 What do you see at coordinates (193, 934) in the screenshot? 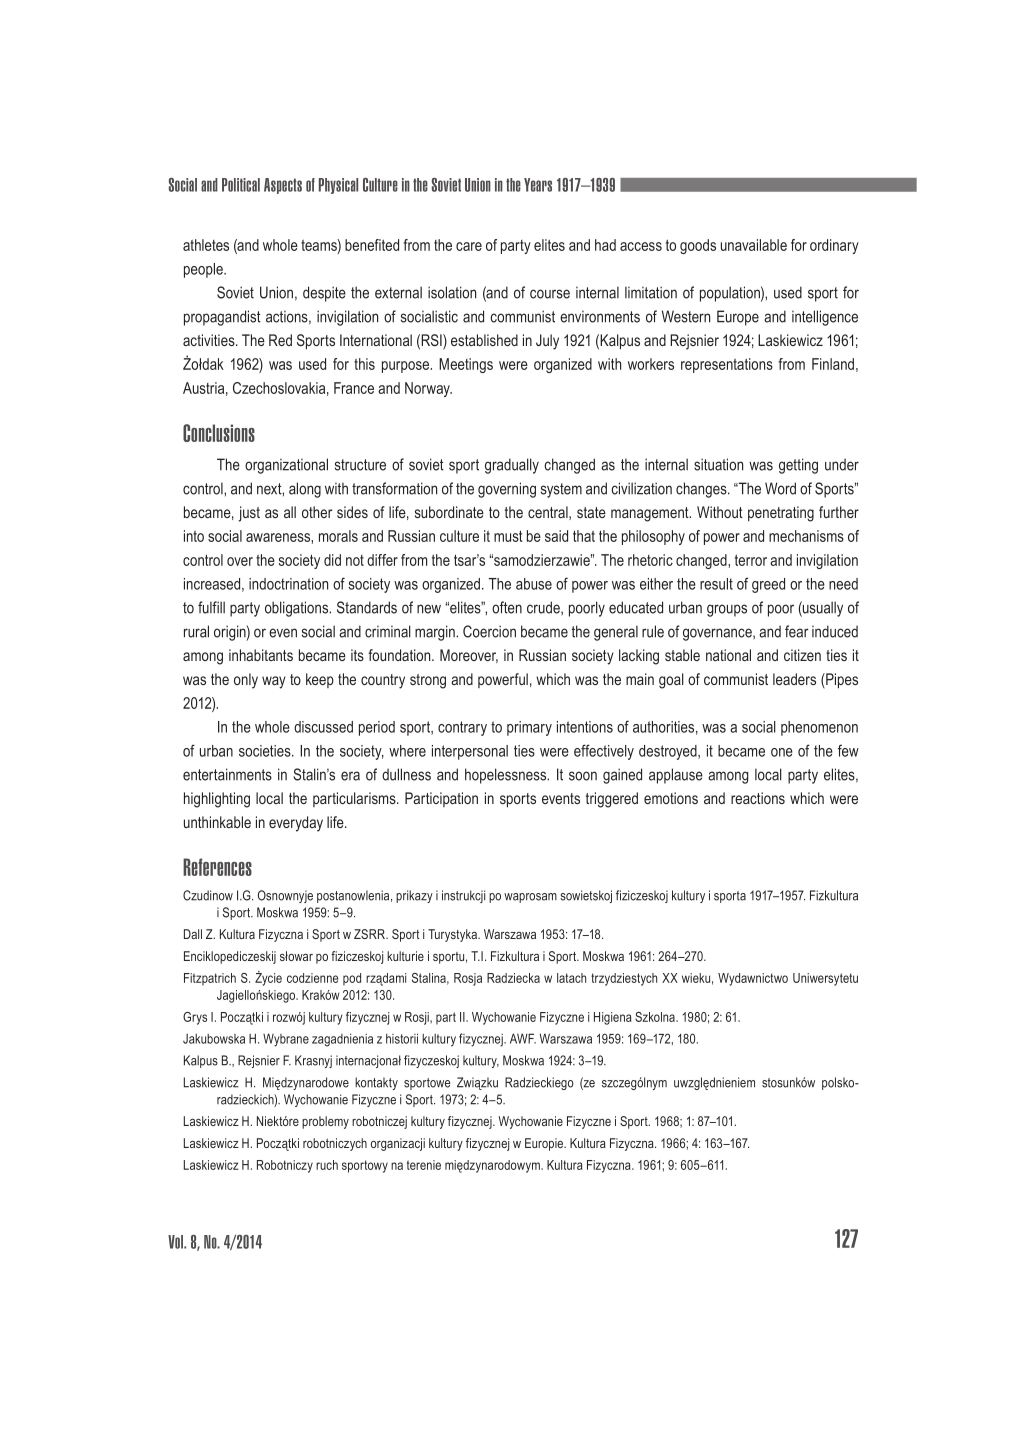
I see `Dall` at bounding box center [193, 934].
